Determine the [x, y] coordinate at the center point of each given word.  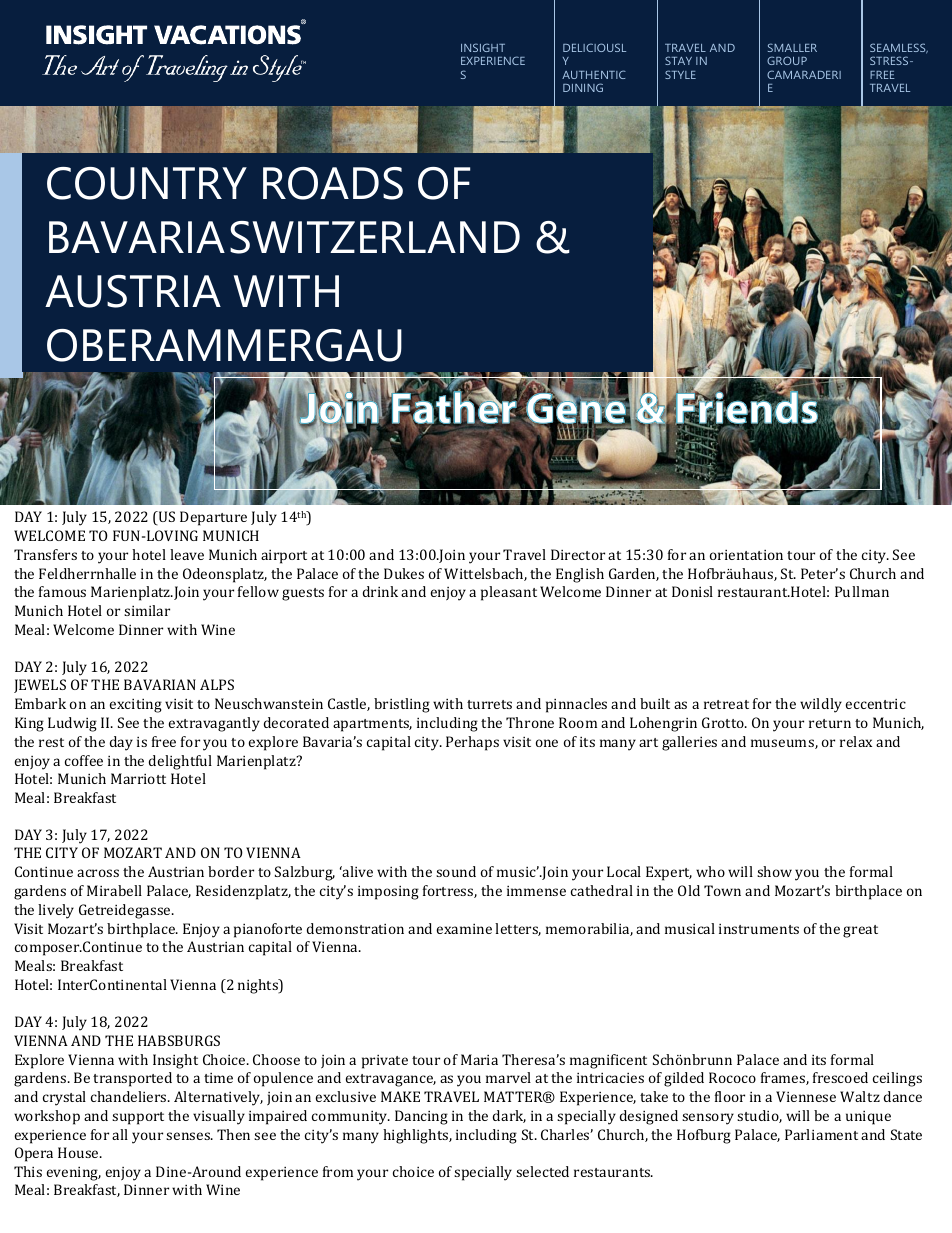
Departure [213, 518]
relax [856, 741]
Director [578, 554]
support [138, 1118]
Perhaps [472, 743]
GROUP [787, 60]
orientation [746, 555]
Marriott [138, 778]
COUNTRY [147, 183]
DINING [583, 87]
